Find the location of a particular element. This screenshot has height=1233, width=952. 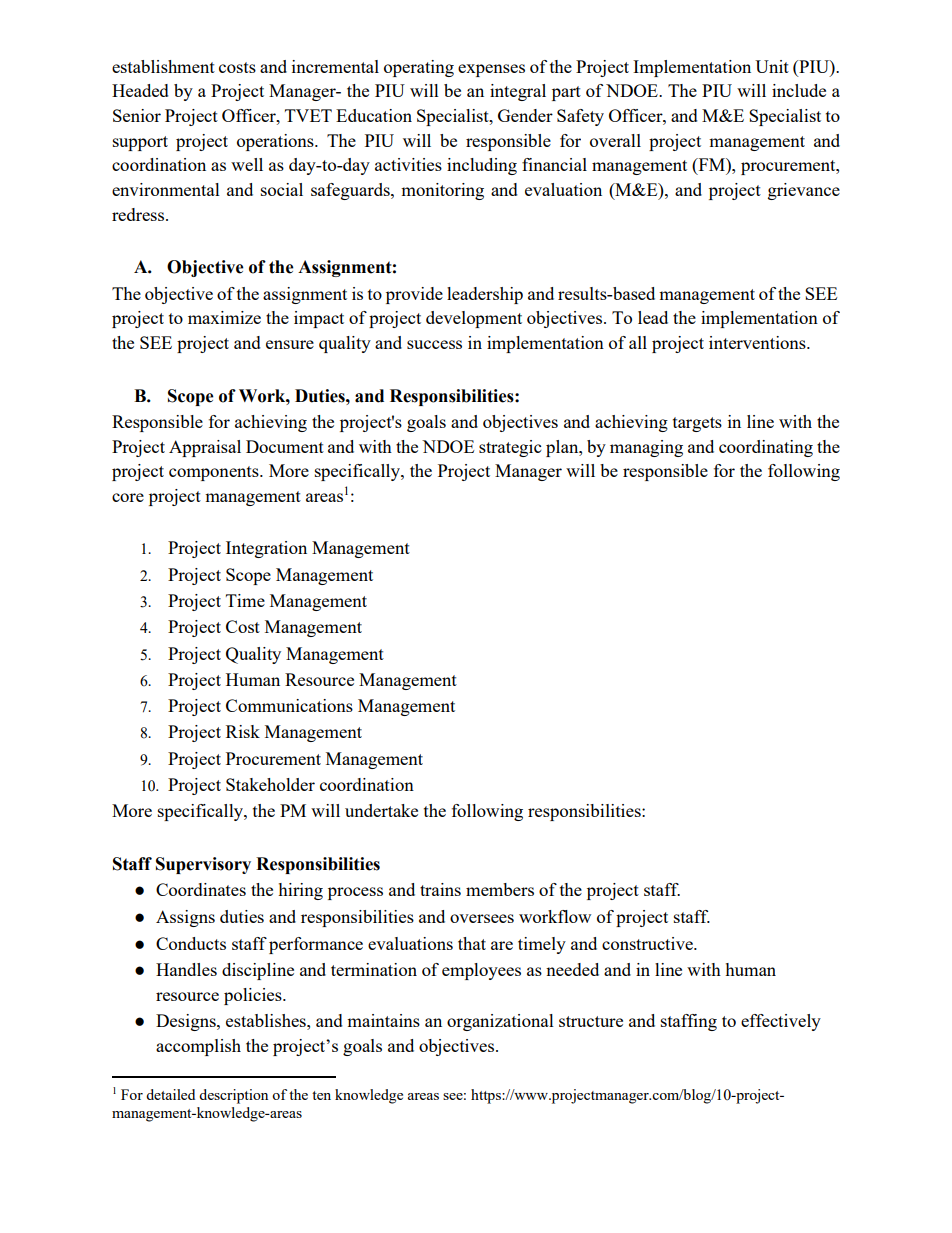

accomplish is located at coordinates (198, 1047).
